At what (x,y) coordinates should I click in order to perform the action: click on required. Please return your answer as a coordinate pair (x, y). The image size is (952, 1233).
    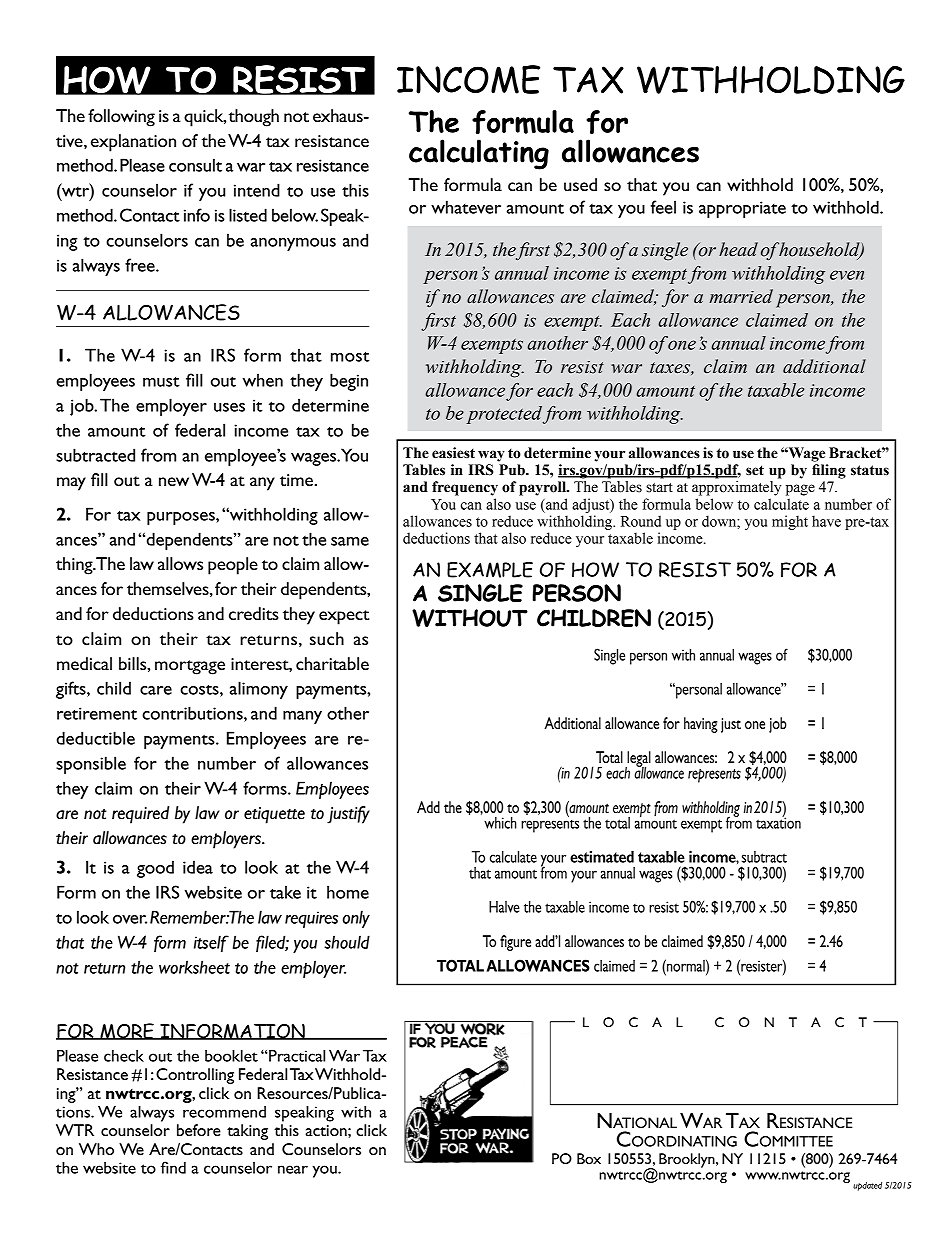
    Looking at the image, I should click on (140, 815).
